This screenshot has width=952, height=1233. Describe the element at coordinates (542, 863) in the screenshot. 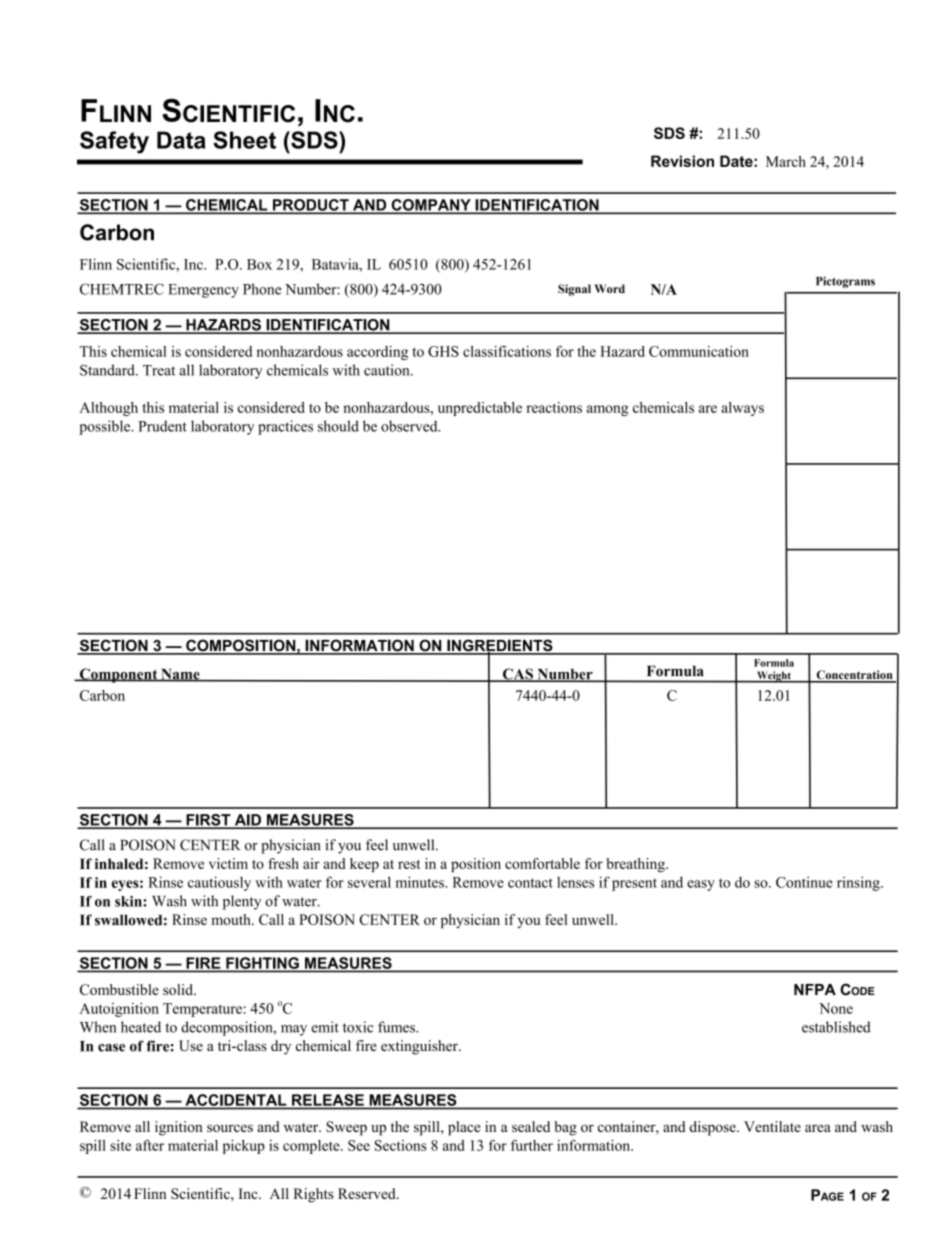

I see `comfortable` at that location.
